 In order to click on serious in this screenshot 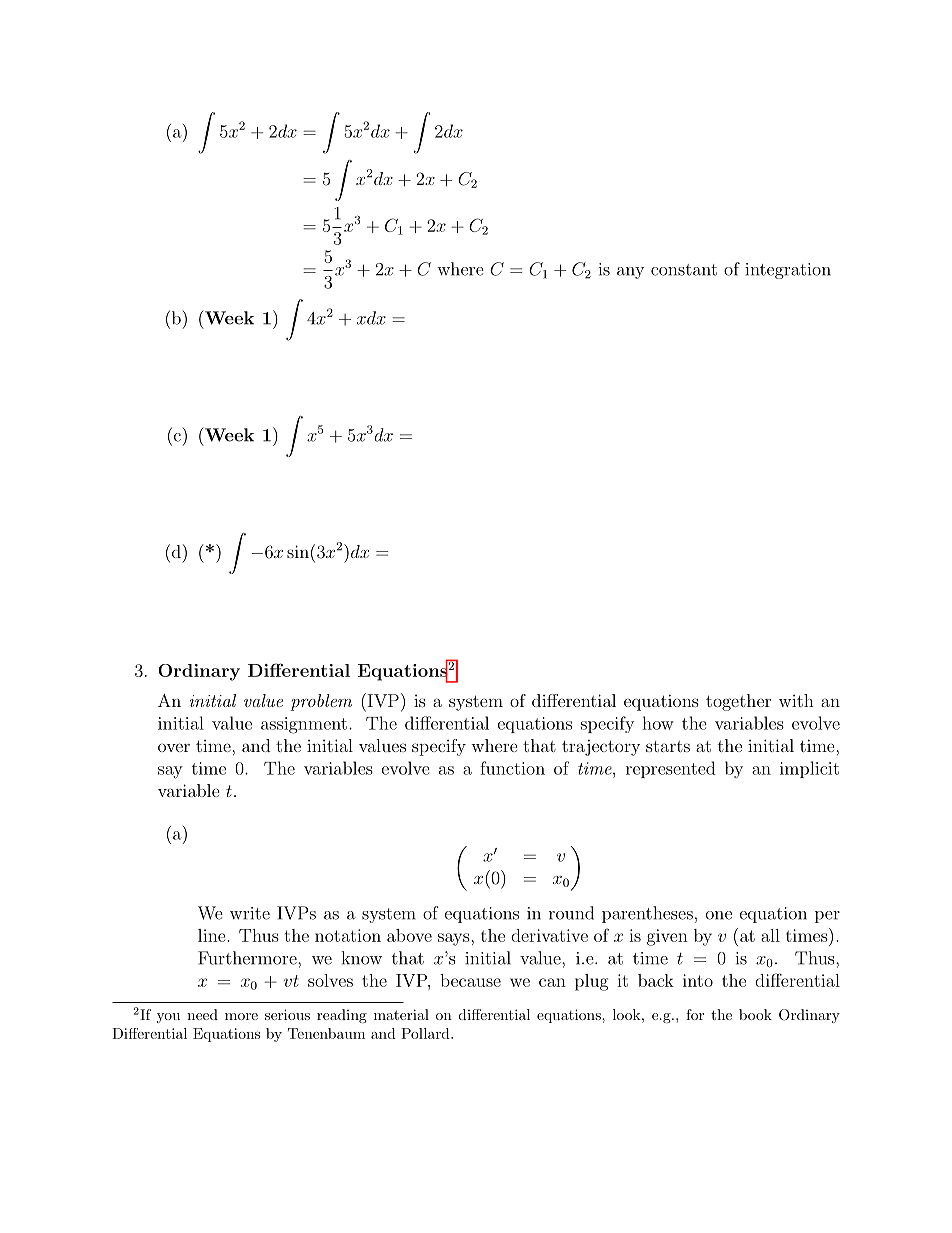, I will do `click(287, 1014)`.
